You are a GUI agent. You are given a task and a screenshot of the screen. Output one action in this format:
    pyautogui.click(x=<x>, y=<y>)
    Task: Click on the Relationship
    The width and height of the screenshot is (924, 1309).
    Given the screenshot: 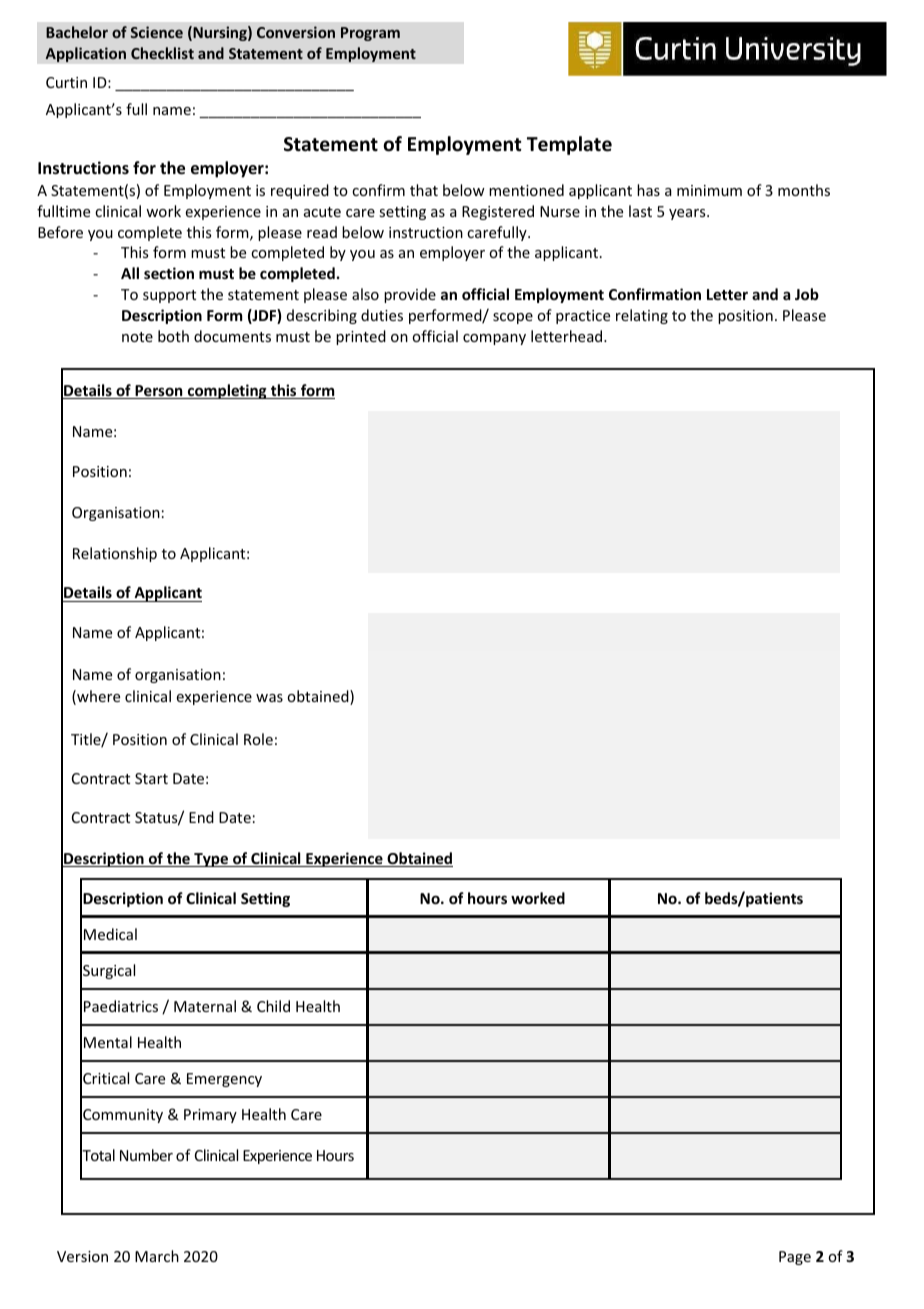 What is the action you would take?
    pyautogui.click(x=115, y=554)
